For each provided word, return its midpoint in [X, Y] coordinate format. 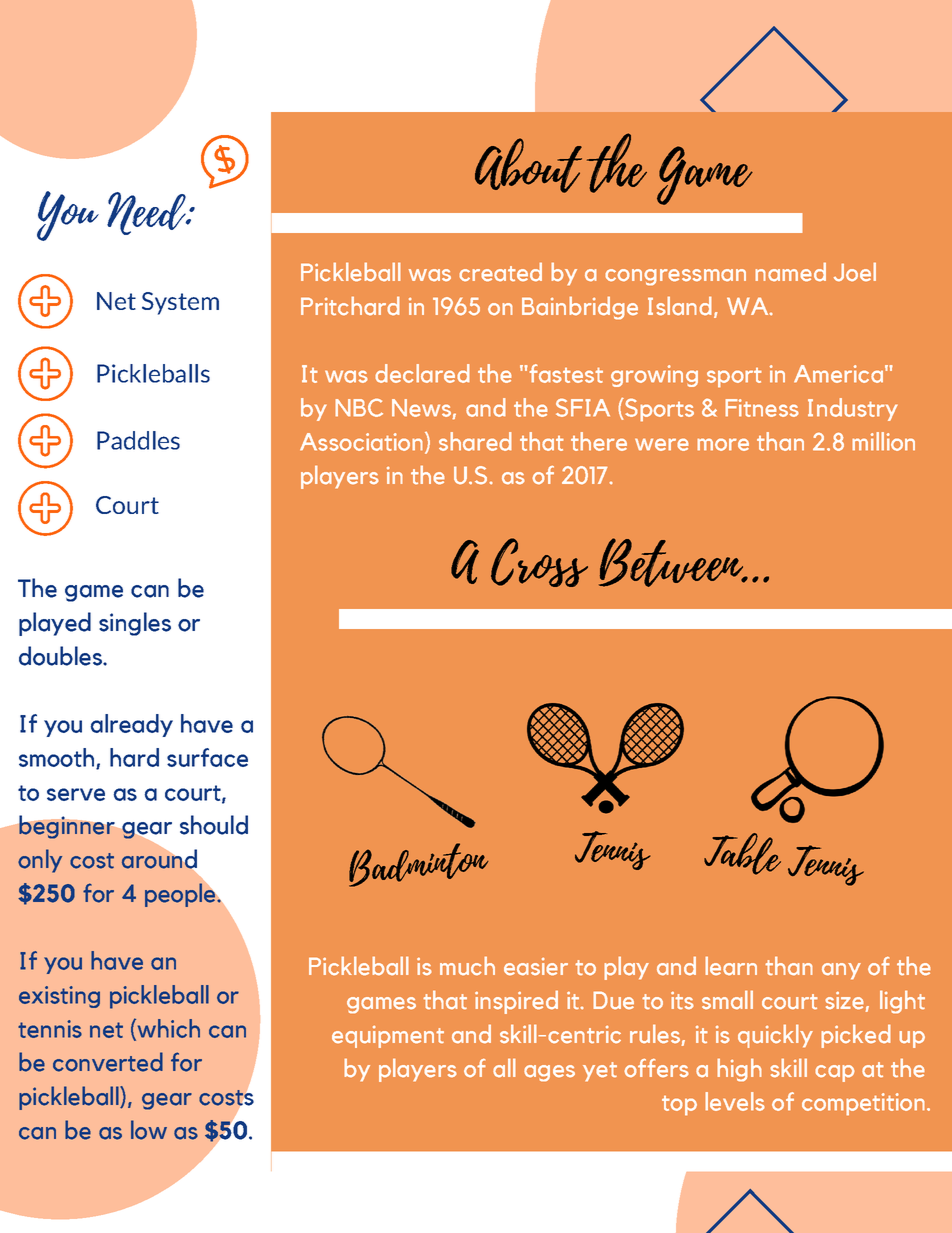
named [790, 272]
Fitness [762, 408]
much [467, 966]
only [40, 861]
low [149, 1130]
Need [147, 213]
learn [731, 966]
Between [672, 562]
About [528, 165]
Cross [539, 562]
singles [135, 624]
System [180, 303]
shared [475, 441]
